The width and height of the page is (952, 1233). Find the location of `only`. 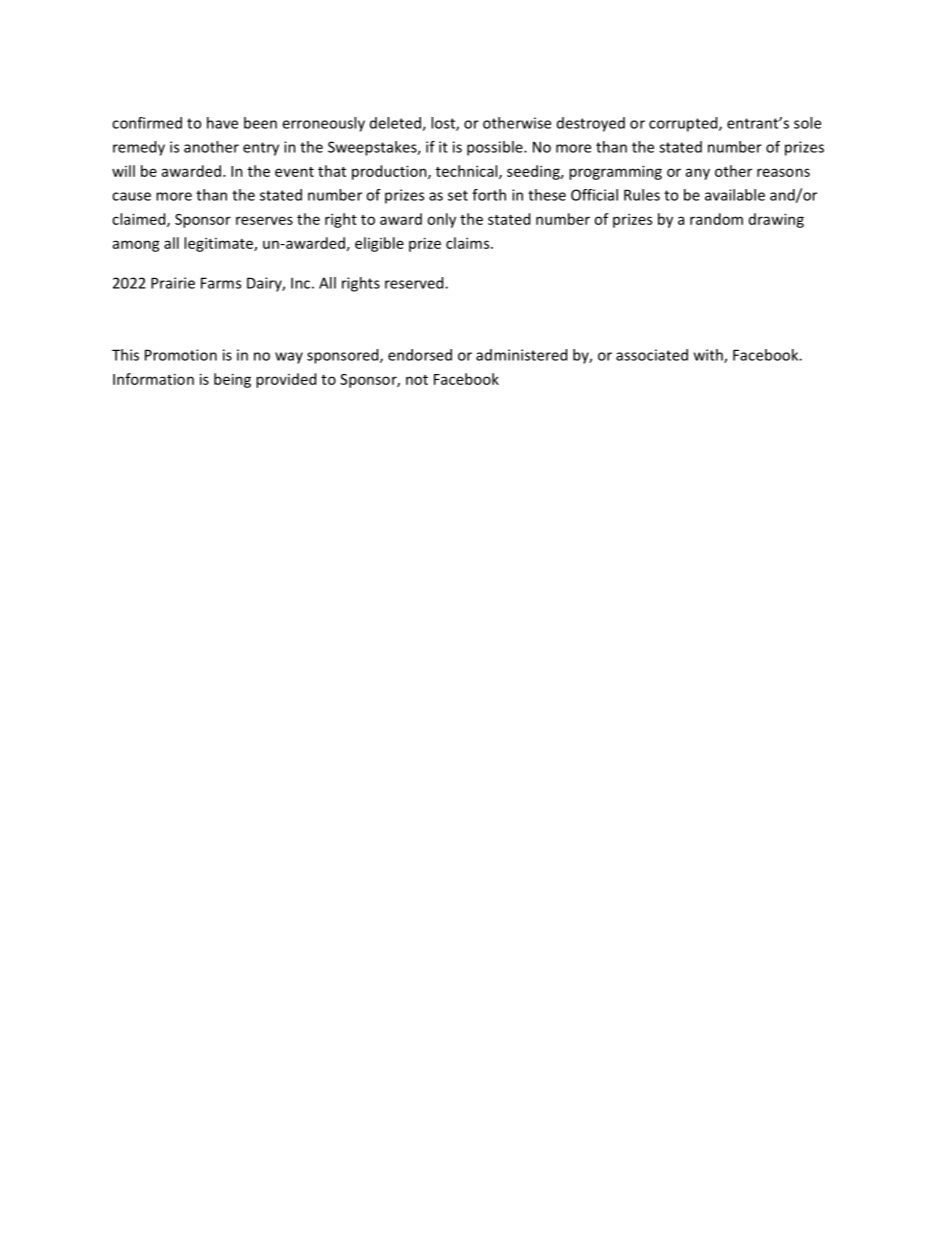

only is located at coordinates (441, 220).
